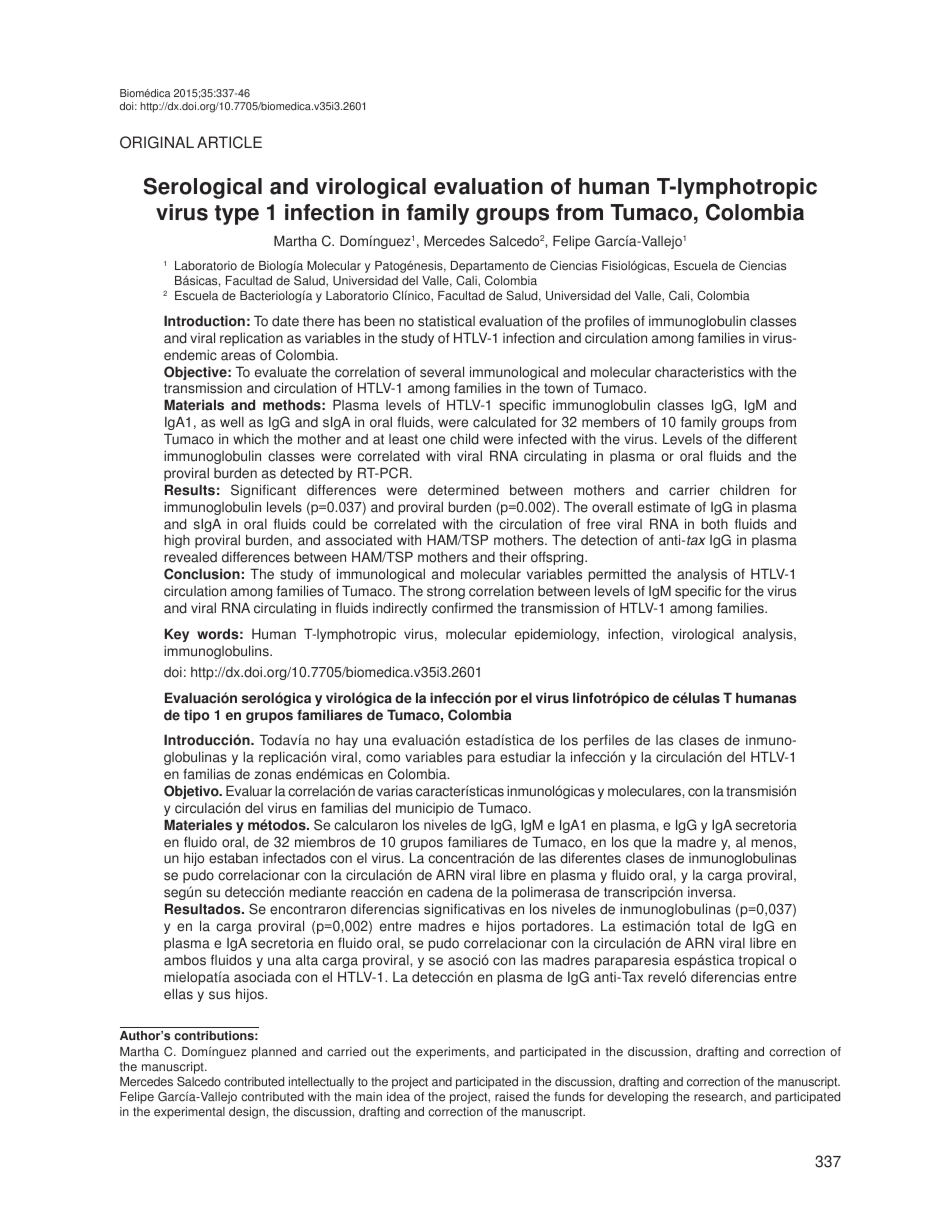 The image size is (952, 1232). Describe the element at coordinates (719, 1097) in the screenshot. I see `research` at that location.
